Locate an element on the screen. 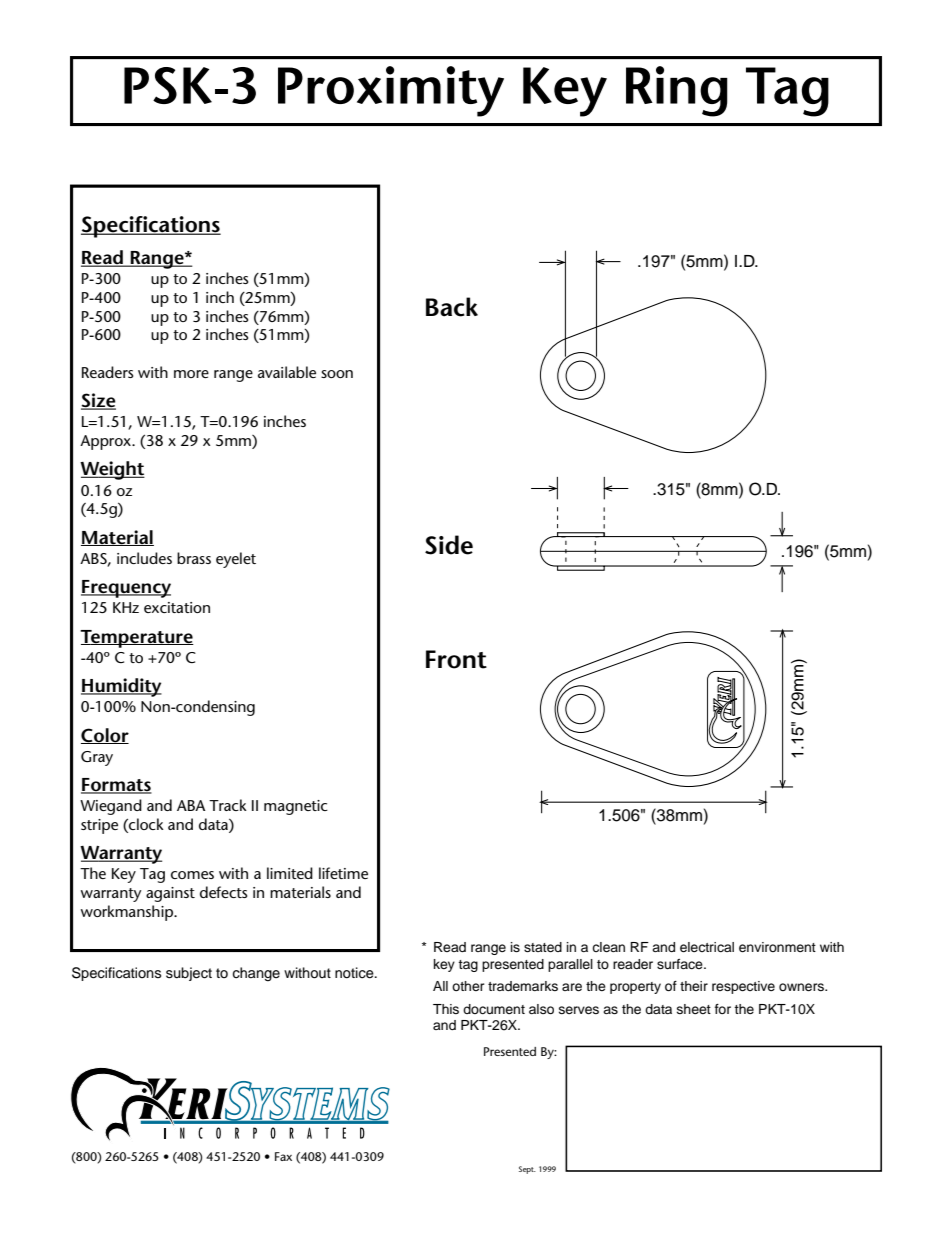 The width and height of the screenshot is (952, 1233). Fax is located at coordinates (283, 1156).
